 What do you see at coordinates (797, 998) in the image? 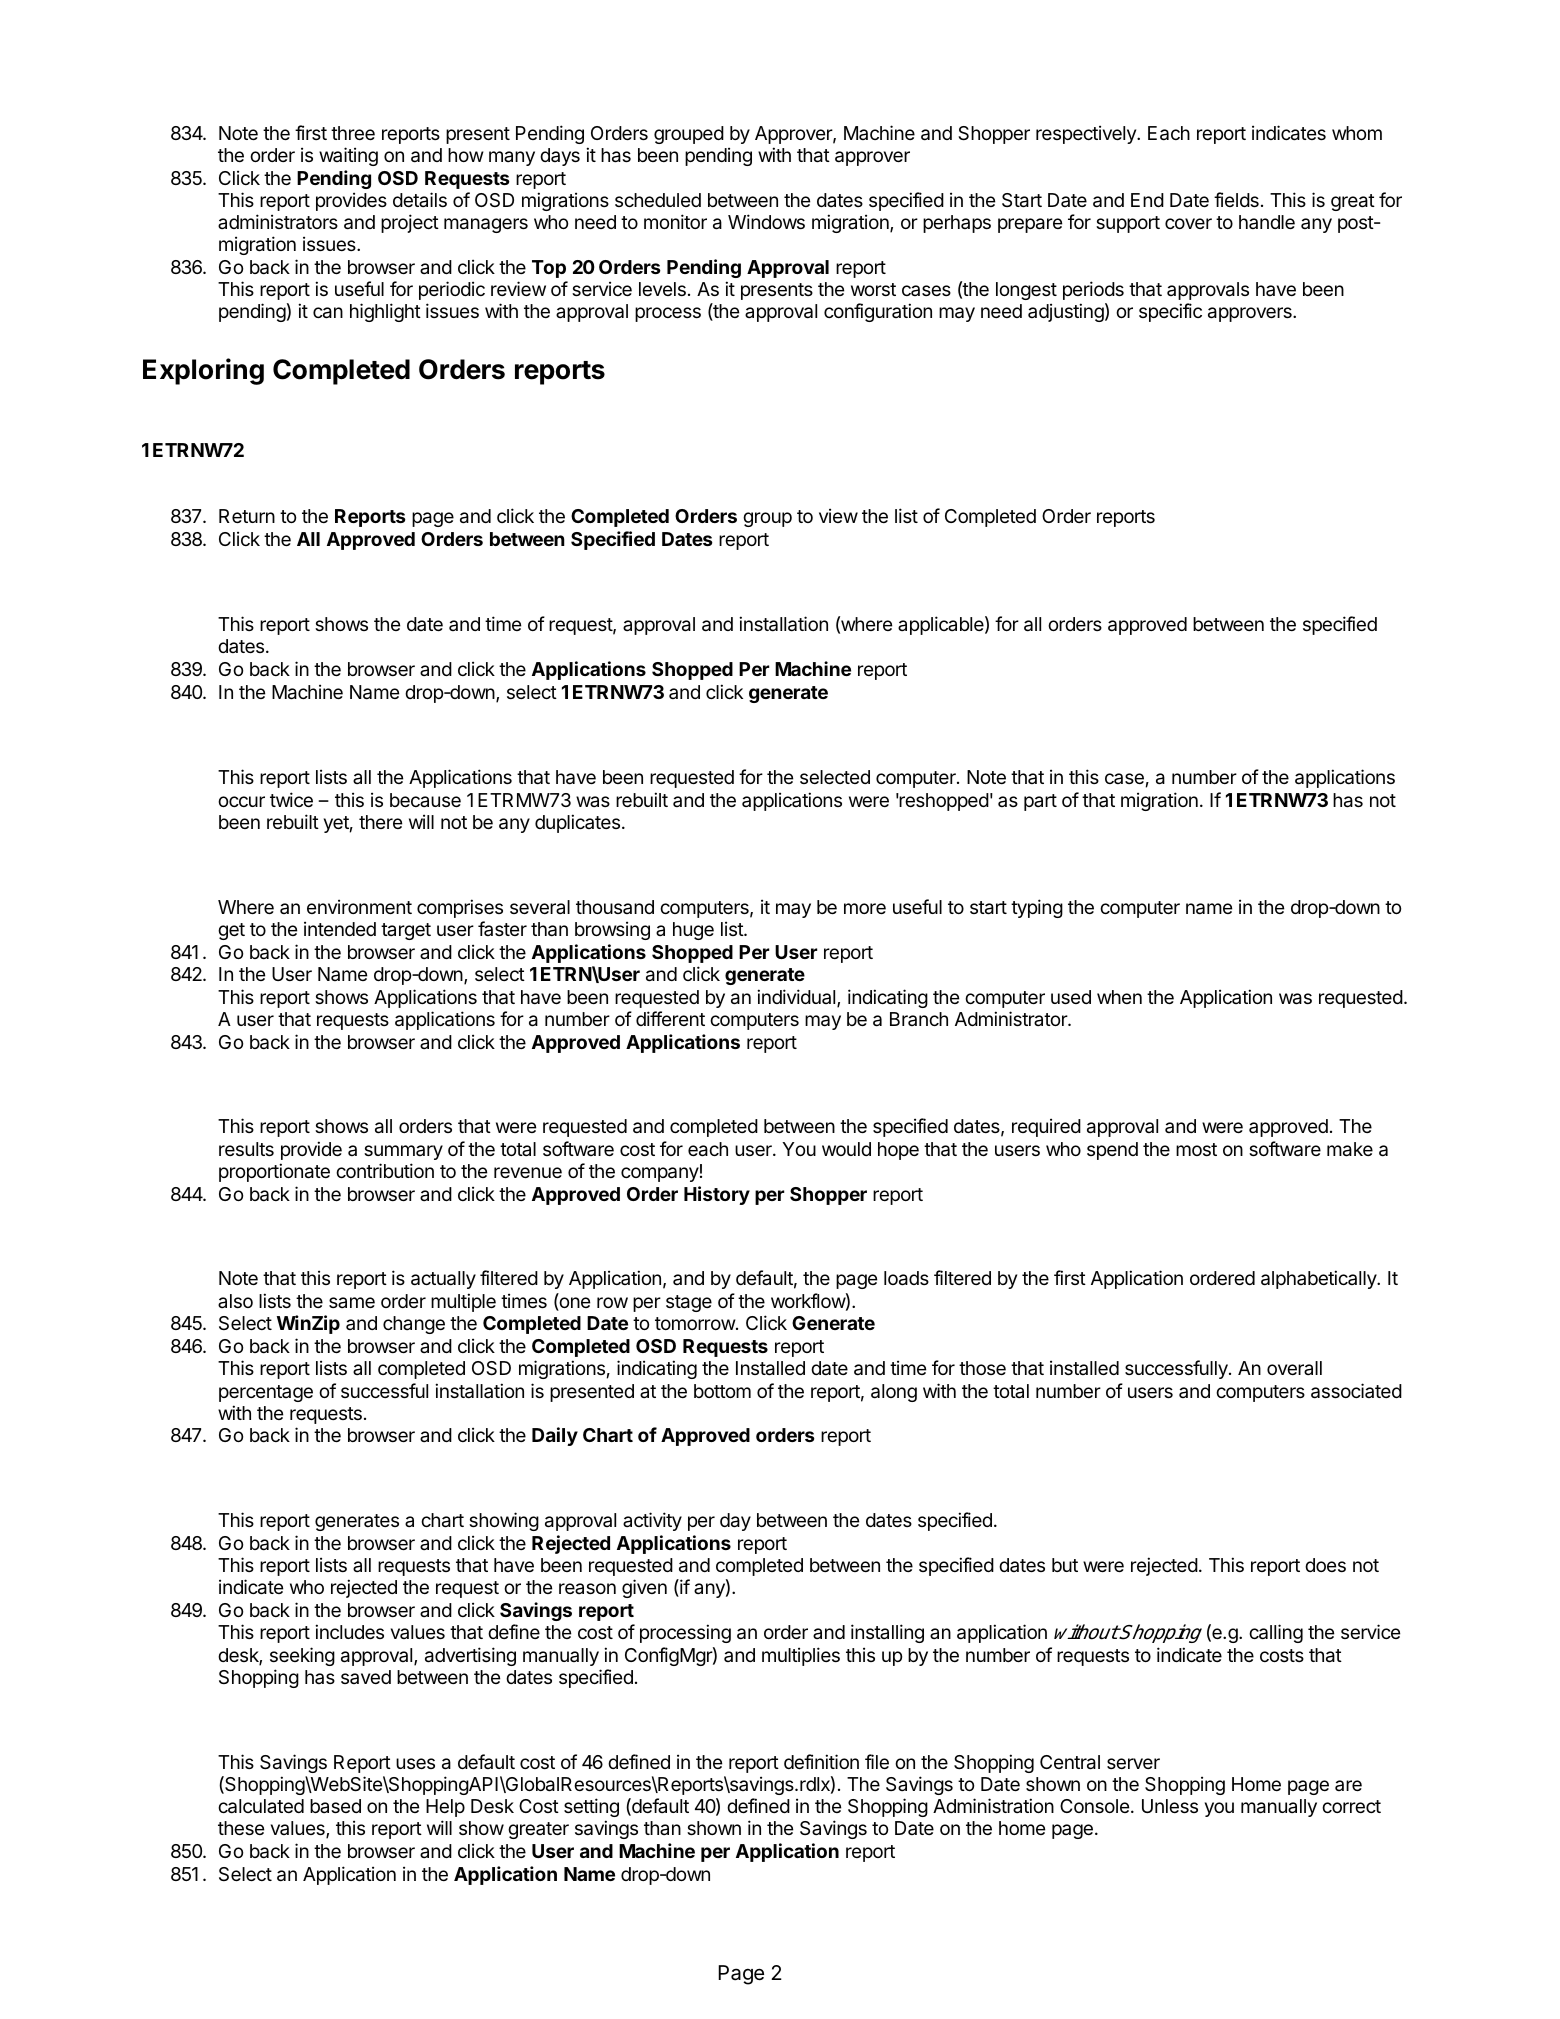
I see `individual` at bounding box center [797, 998].
